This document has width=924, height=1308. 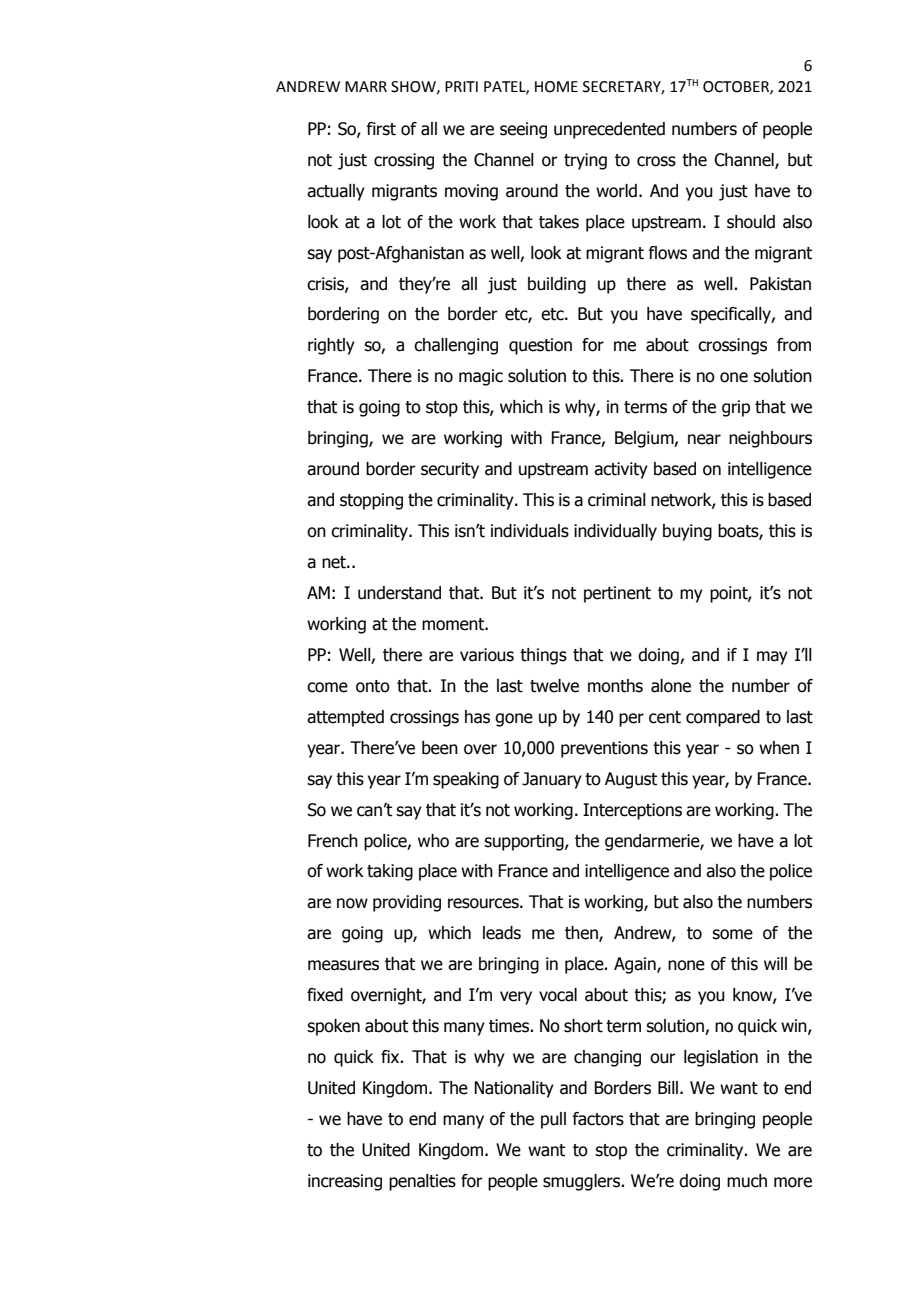 What do you see at coordinates (556, 87) in the document?
I see `HOME` at bounding box center [556, 87].
